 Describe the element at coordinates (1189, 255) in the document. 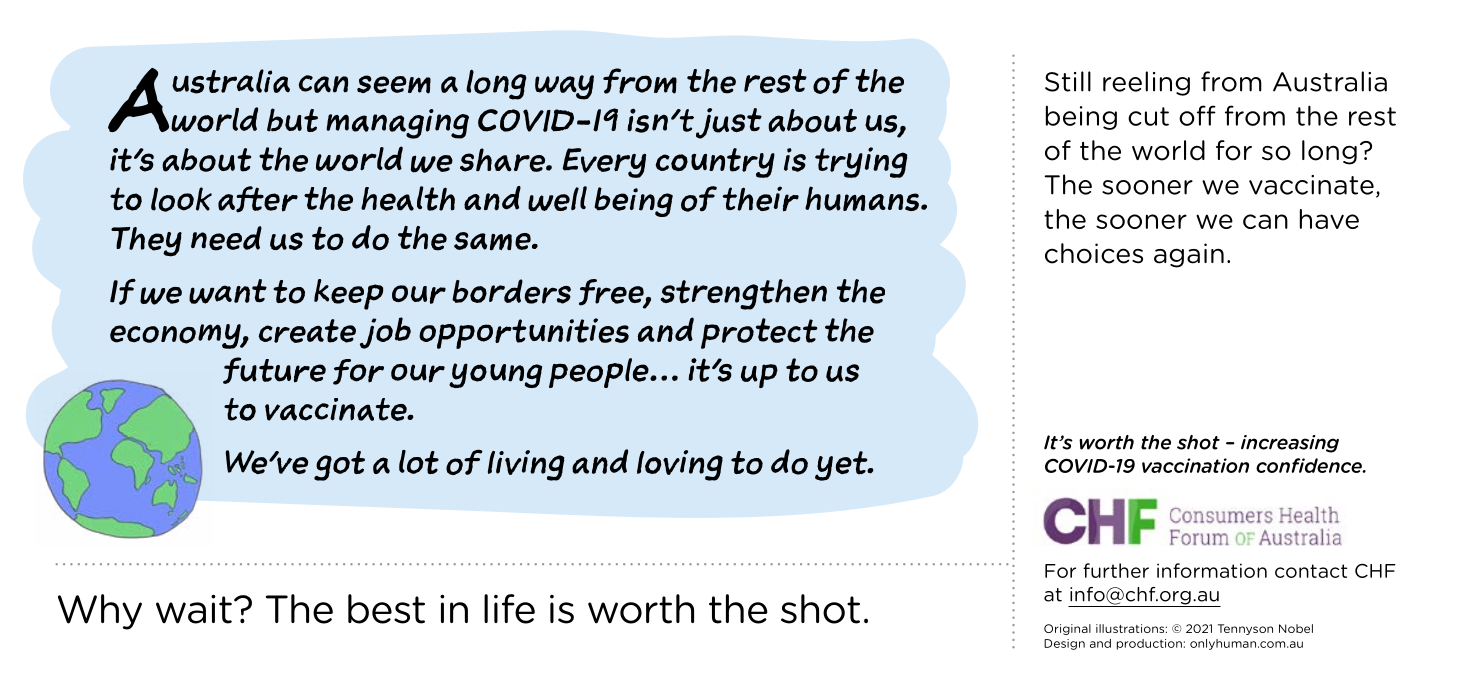

I see `again` at that location.
